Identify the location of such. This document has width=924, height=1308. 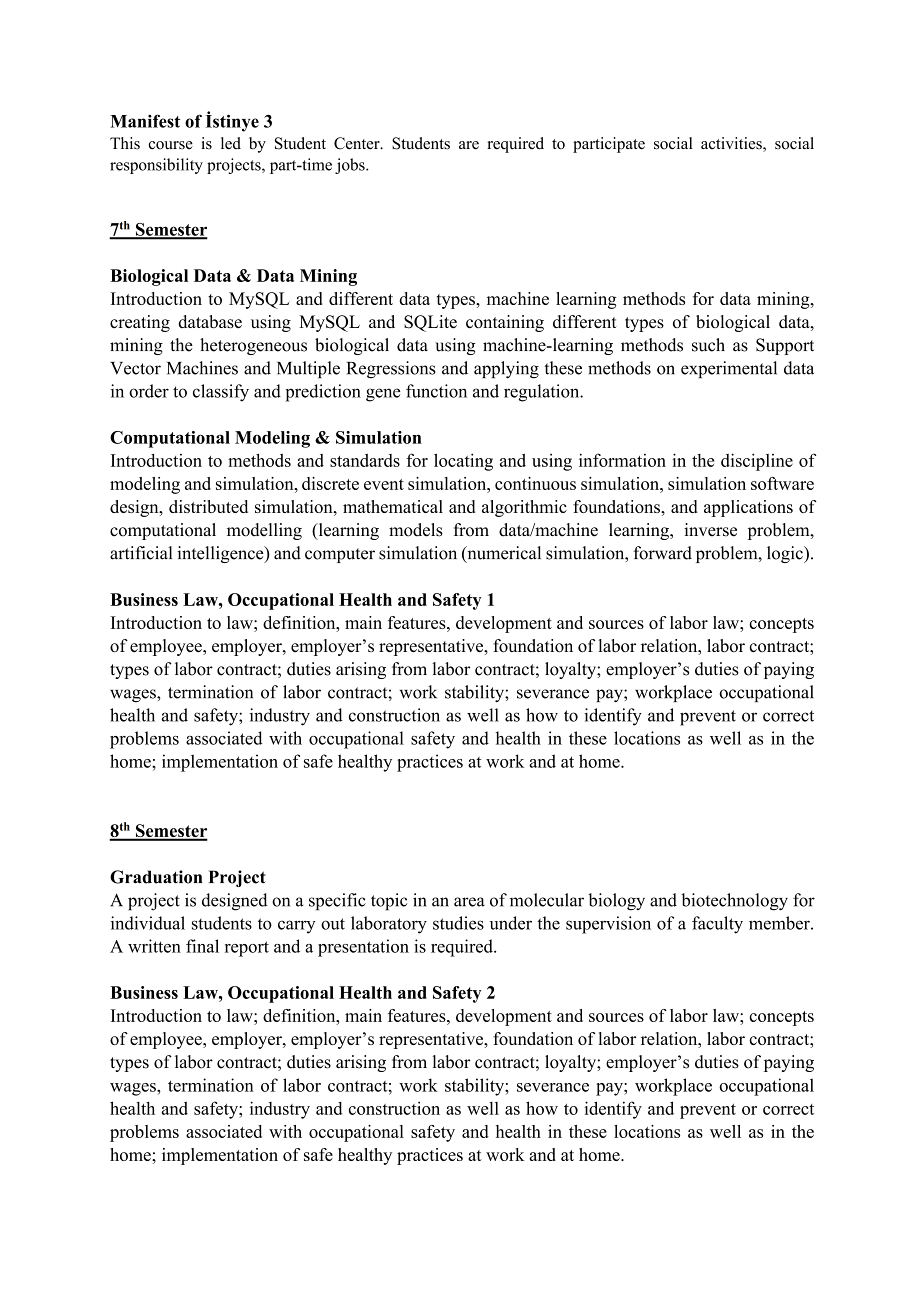
(708, 345).
